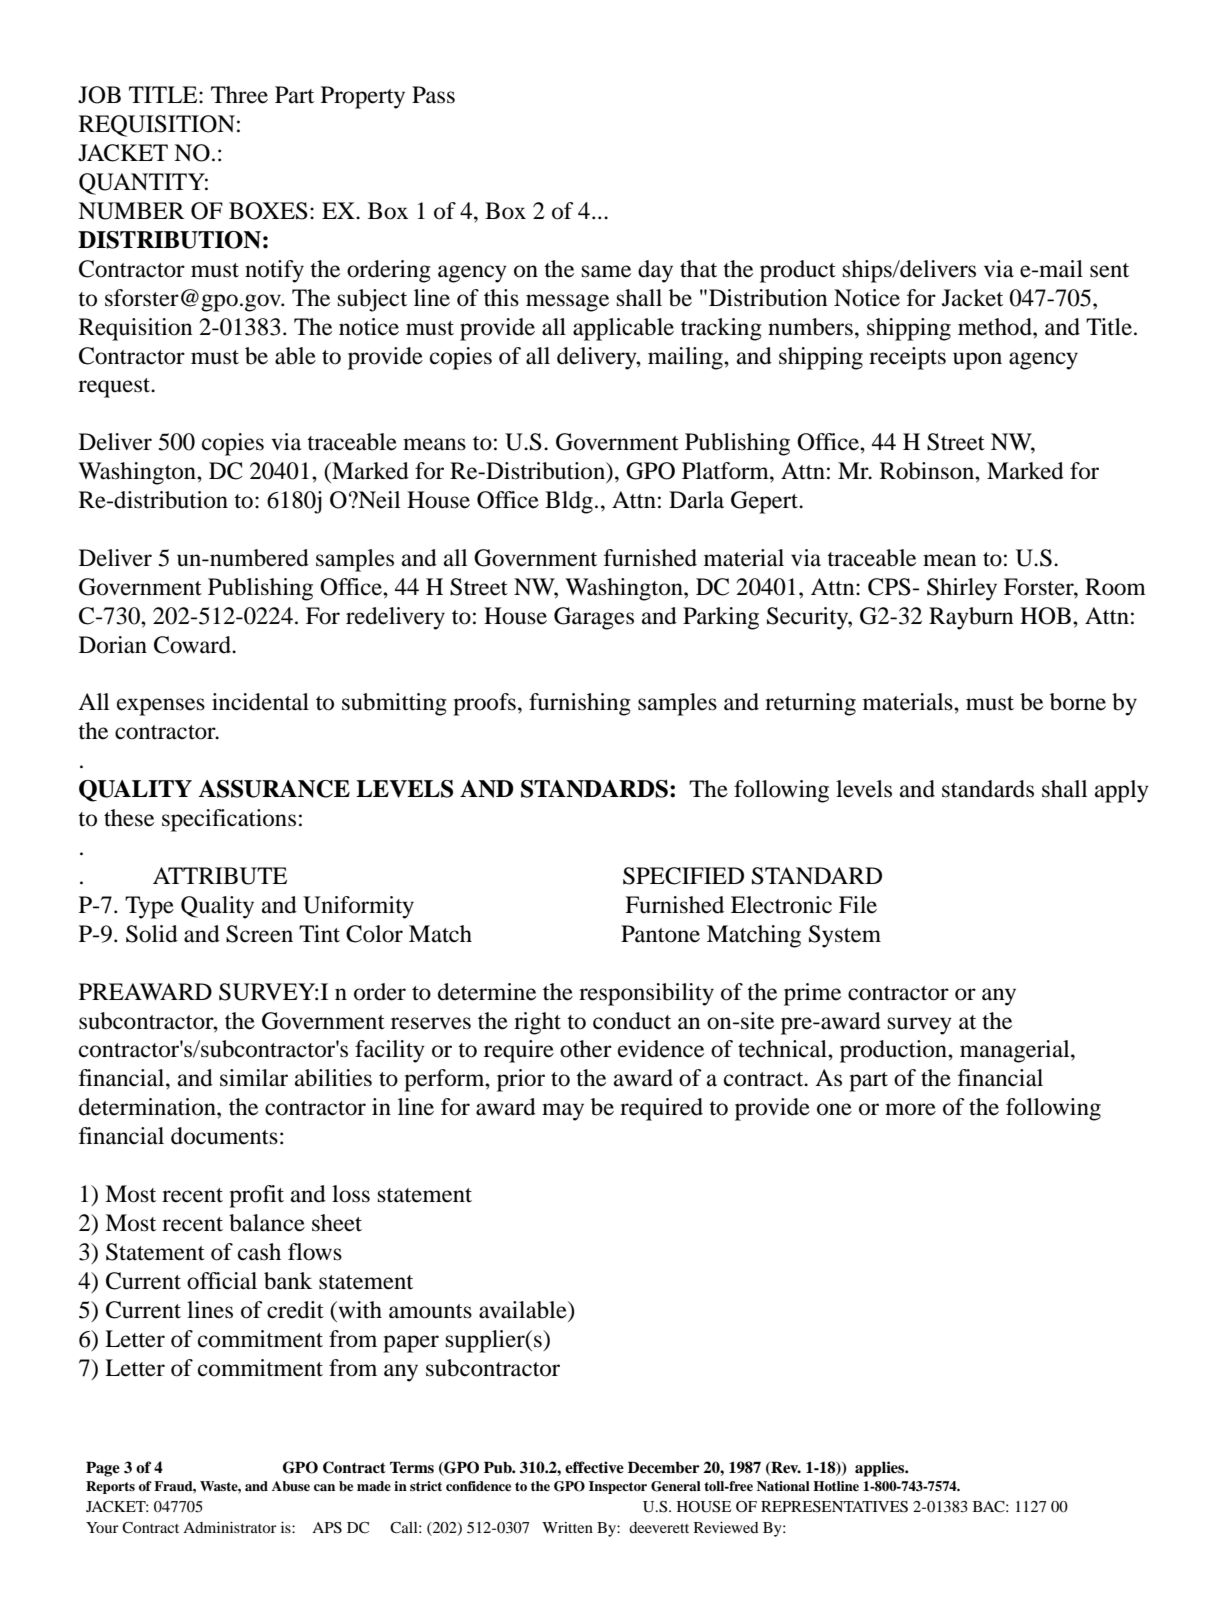  What do you see at coordinates (996, 327) in the screenshot?
I see `method` at bounding box center [996, 327].
